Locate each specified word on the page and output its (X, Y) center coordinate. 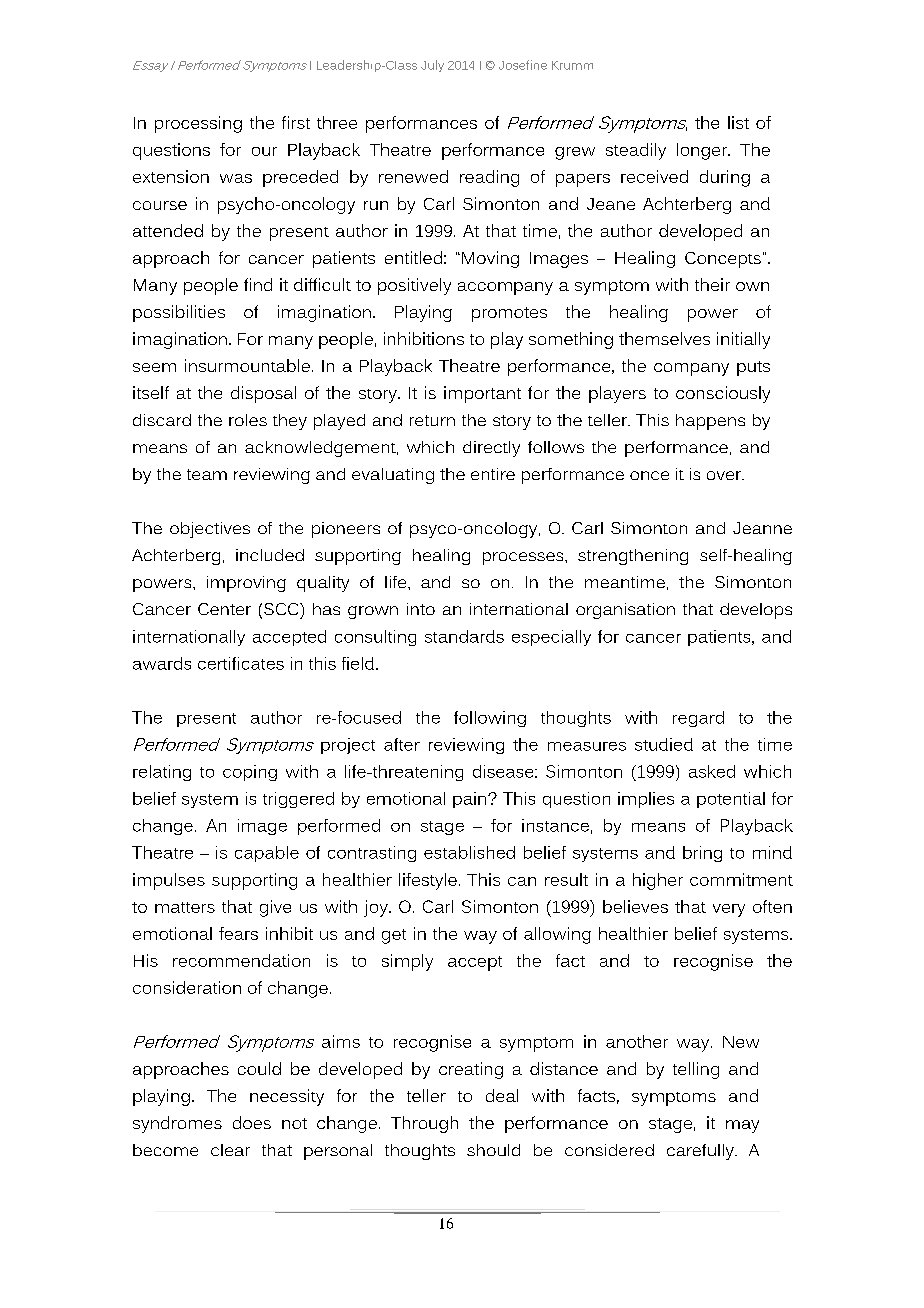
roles (248, 420)
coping (250, 773)
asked (712, 771)
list (738, 122)
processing (198, 124)
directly (491, 449)
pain (471, 800)
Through (424, 1124)
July (432, 66)
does (252, 1122)
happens (710, 422)
